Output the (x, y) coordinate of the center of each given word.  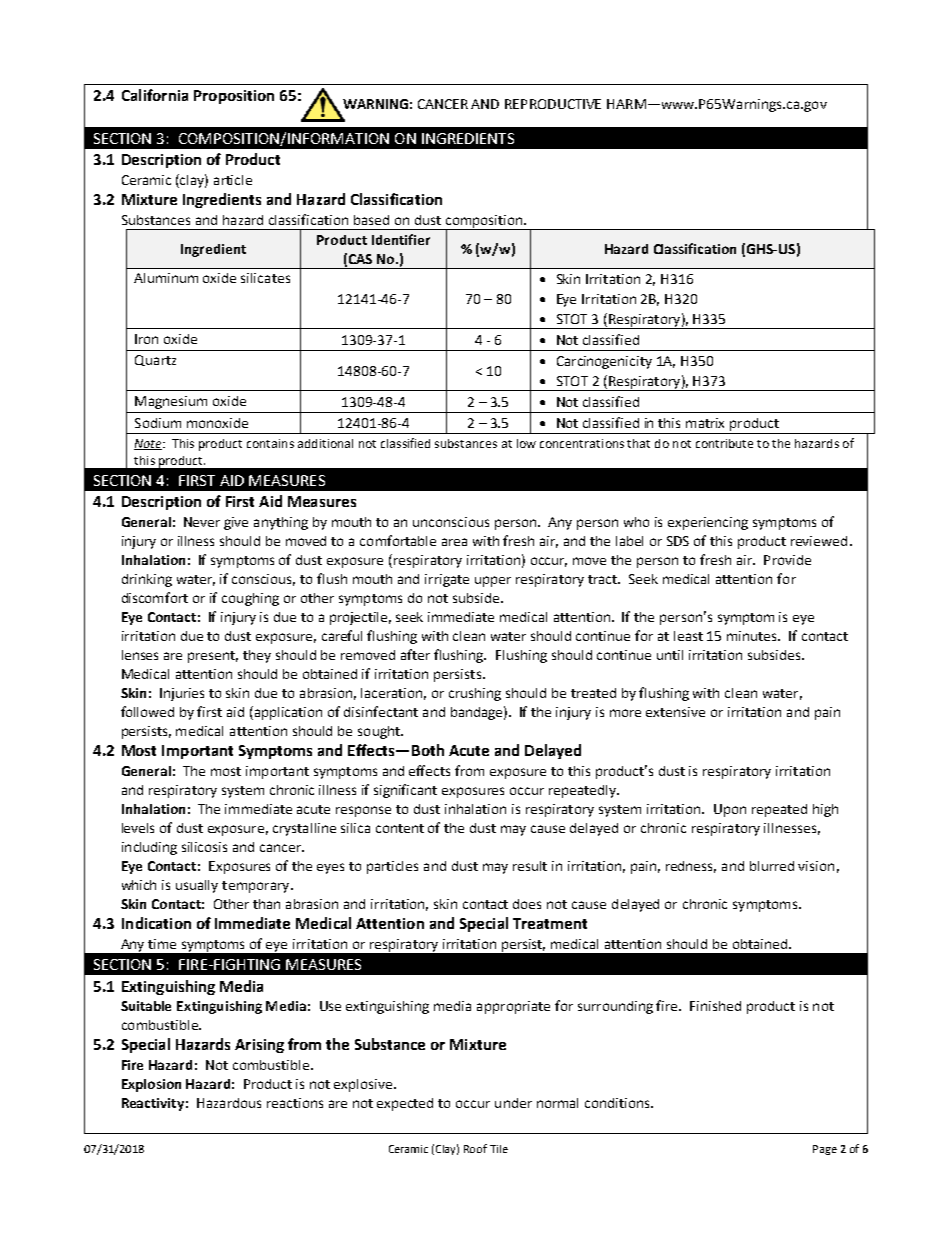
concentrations (582, 443)
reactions (295, 1103)
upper (493, 581)
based (371, 220)
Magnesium (171, 402)
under (513, 1103)
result (530, 866)
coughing (250, 599)
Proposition (234, 97)
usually (197, 886)
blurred (772, 866)
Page (825, 1150)
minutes (753, 636)
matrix (705, 423)
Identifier (401, 239)
